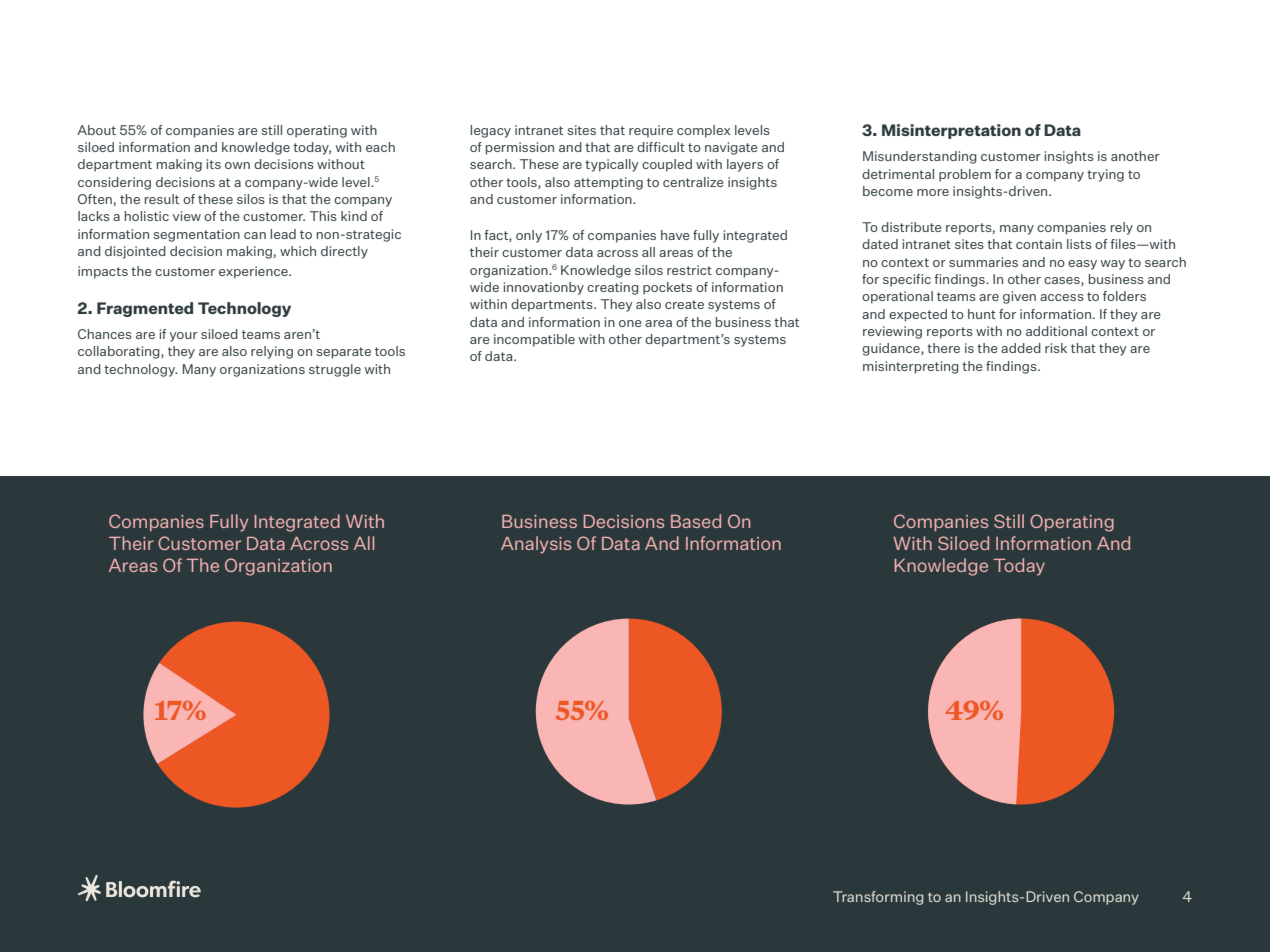  Describe the element at coordinates (335, 370) in the screenshot. I see `struggle` at that location.
